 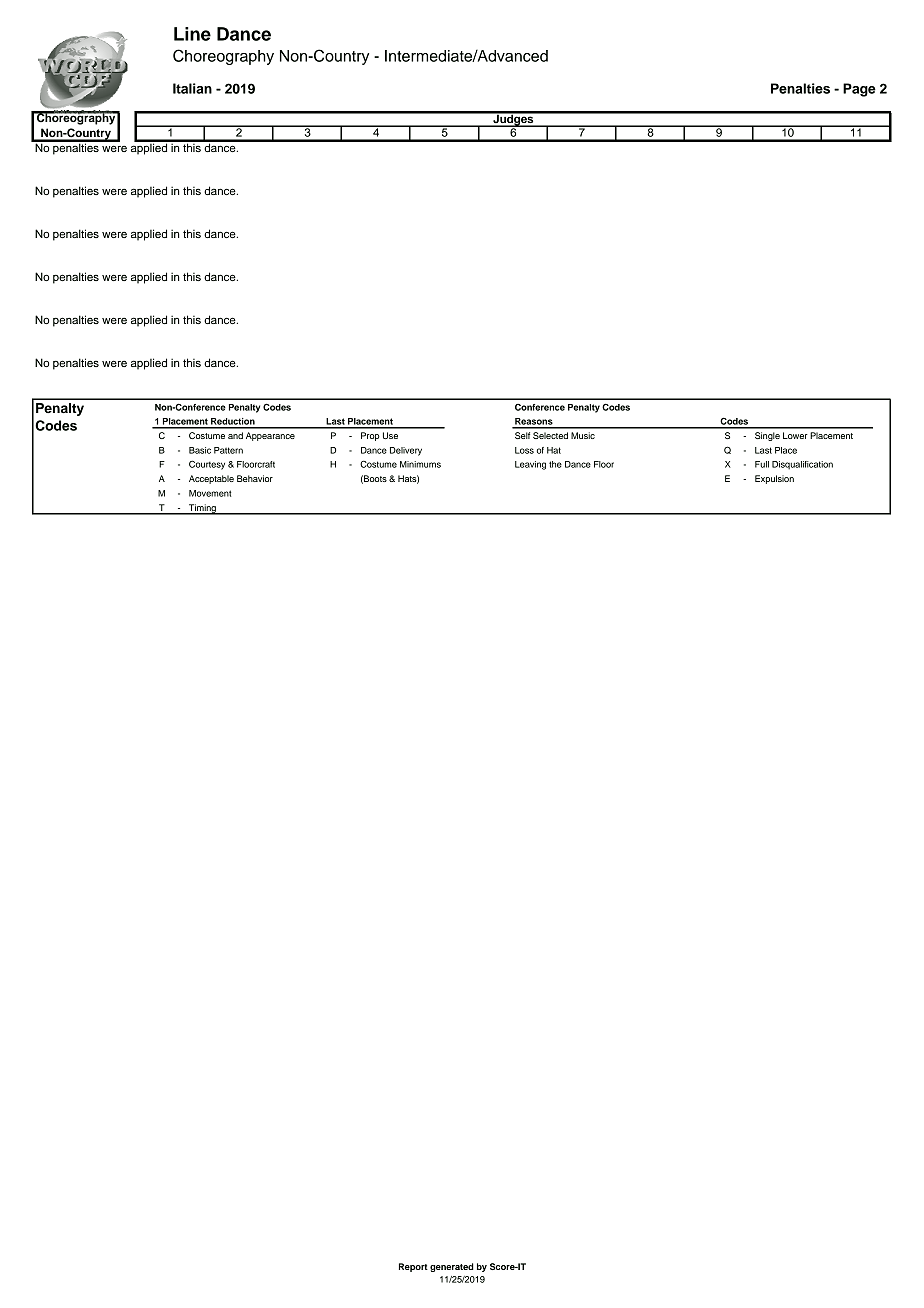 I want to click on Leaving, so click(x=530, y=465).
